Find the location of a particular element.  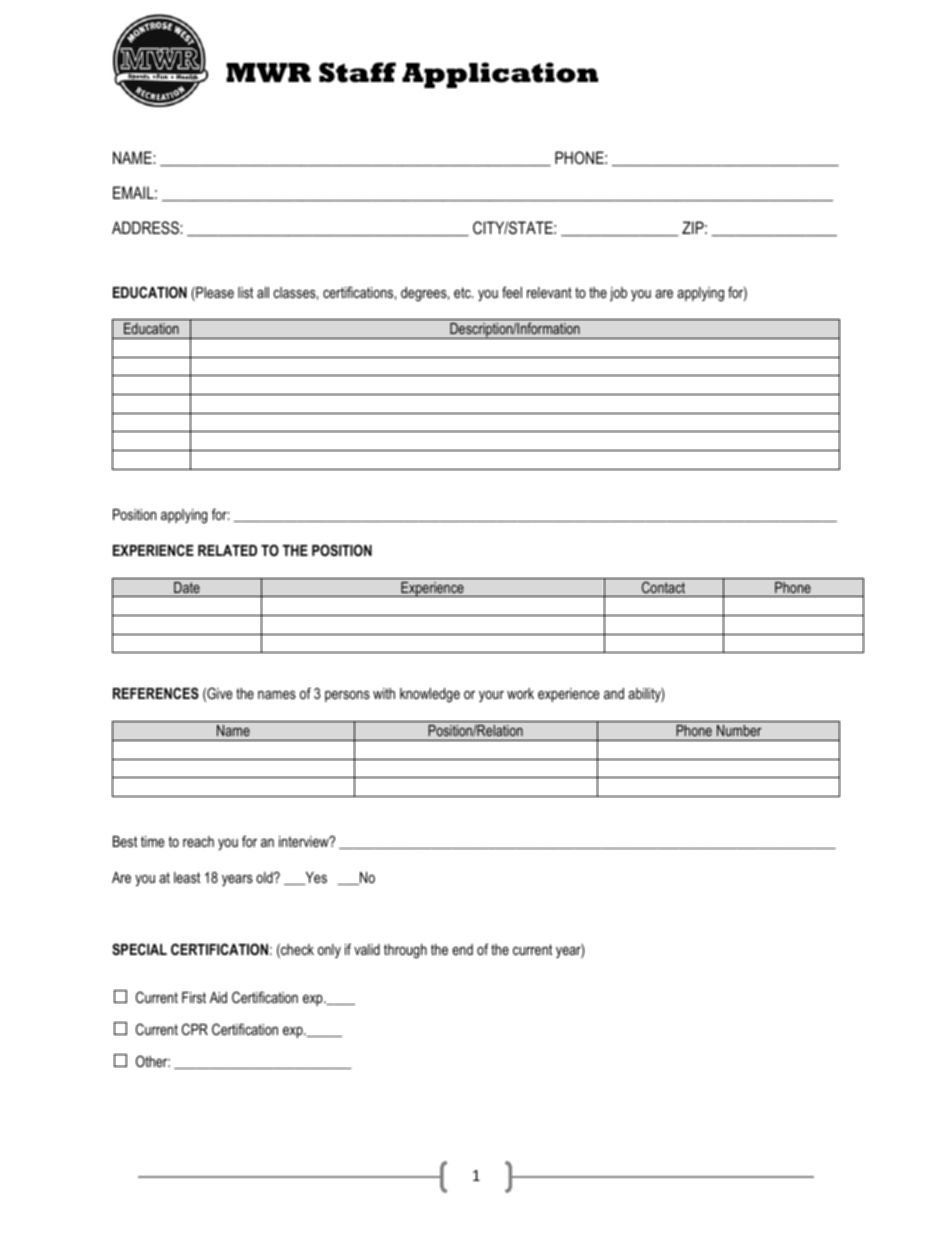

valid is located at coordinates (367, 949).
